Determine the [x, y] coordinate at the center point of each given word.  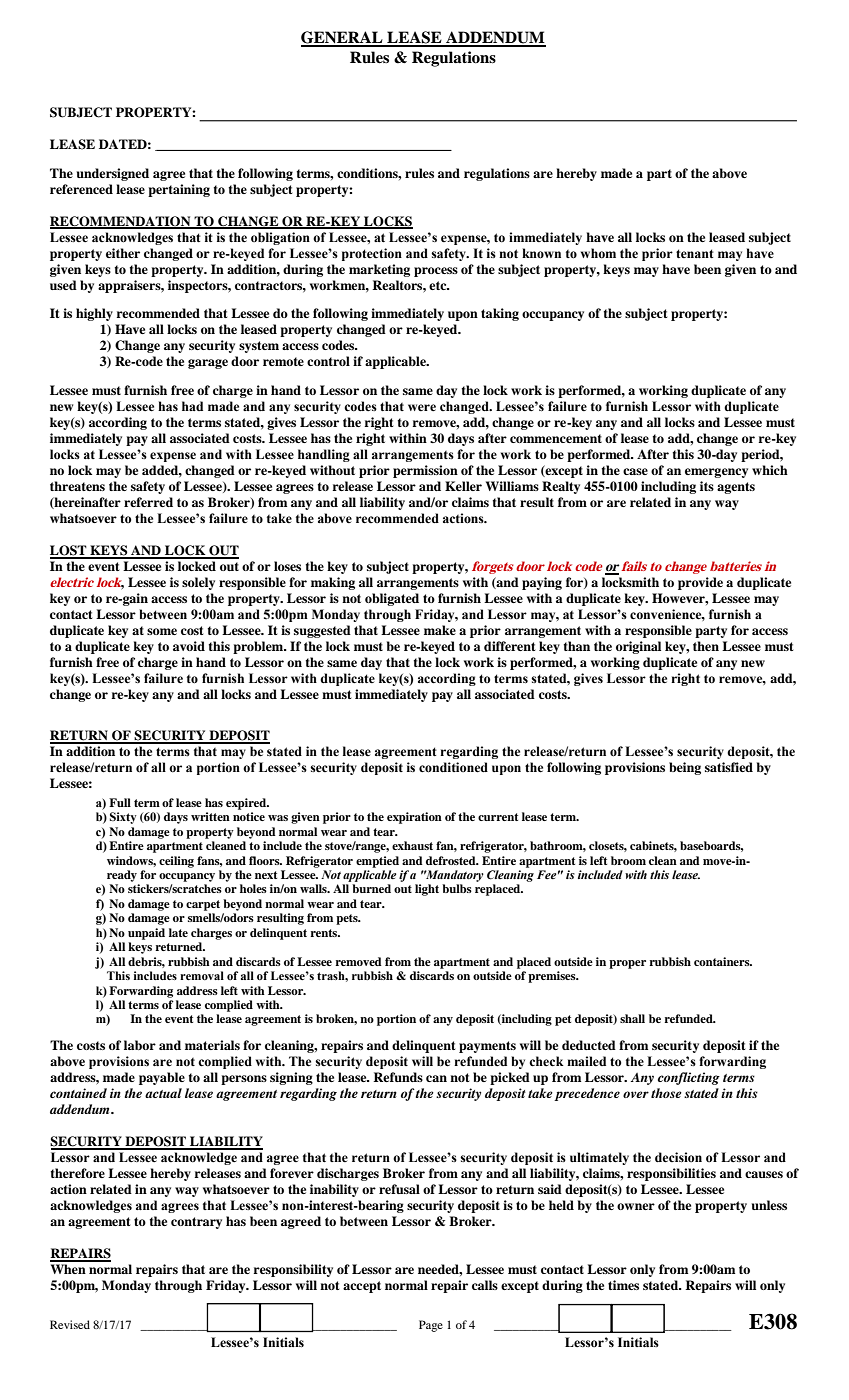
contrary [196, 1223]
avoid [189, 646]
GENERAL [343, 38]
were [422, 407]
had [192, 406]
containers [723, 961]
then [706, 646]
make [440, 630]
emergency [716, 473]
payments [487, 1047]
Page [431, 1326]
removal [202, 975]
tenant [695, 253]
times [623, 1285]
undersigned [112, 174]
